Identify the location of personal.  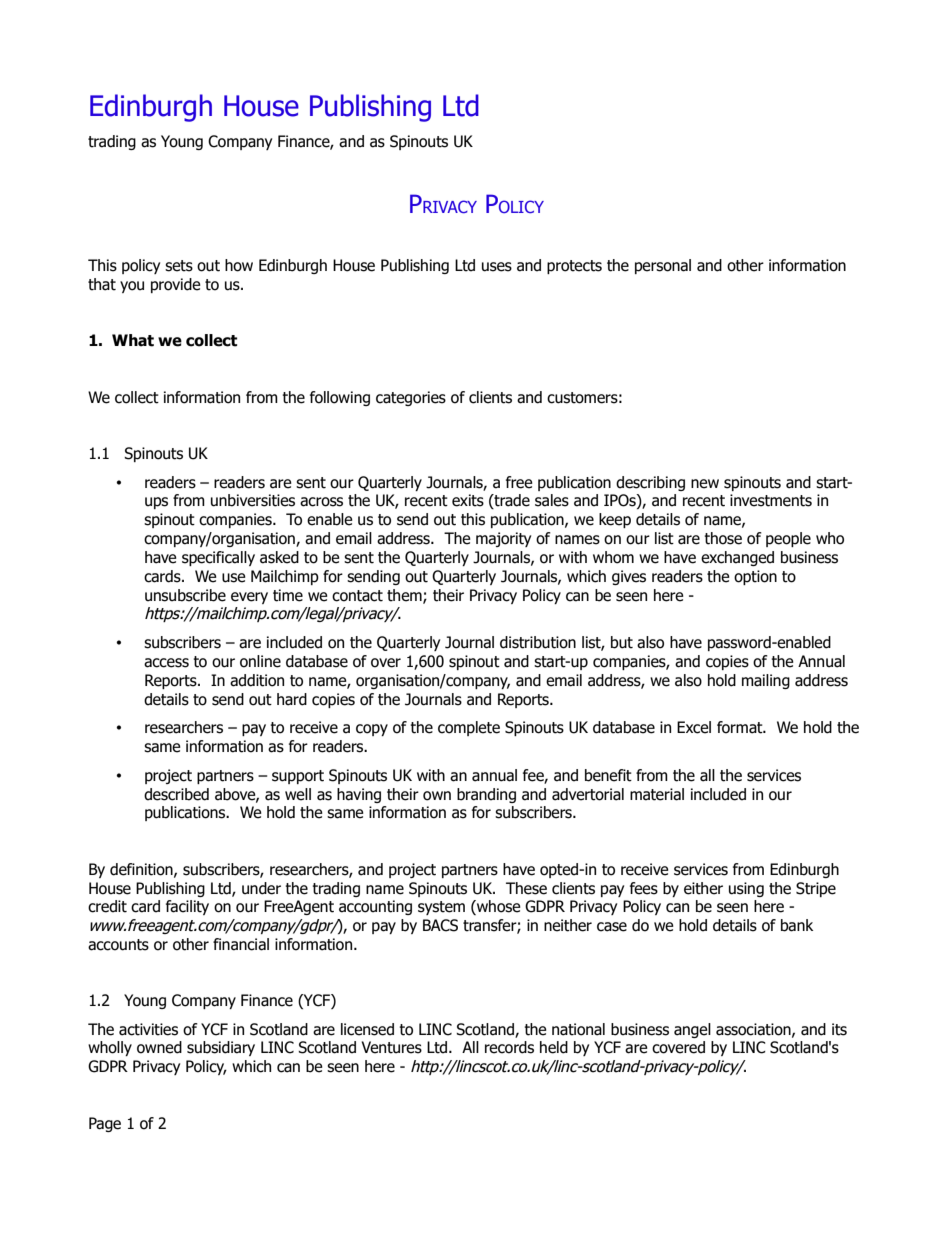
(663, 266).
